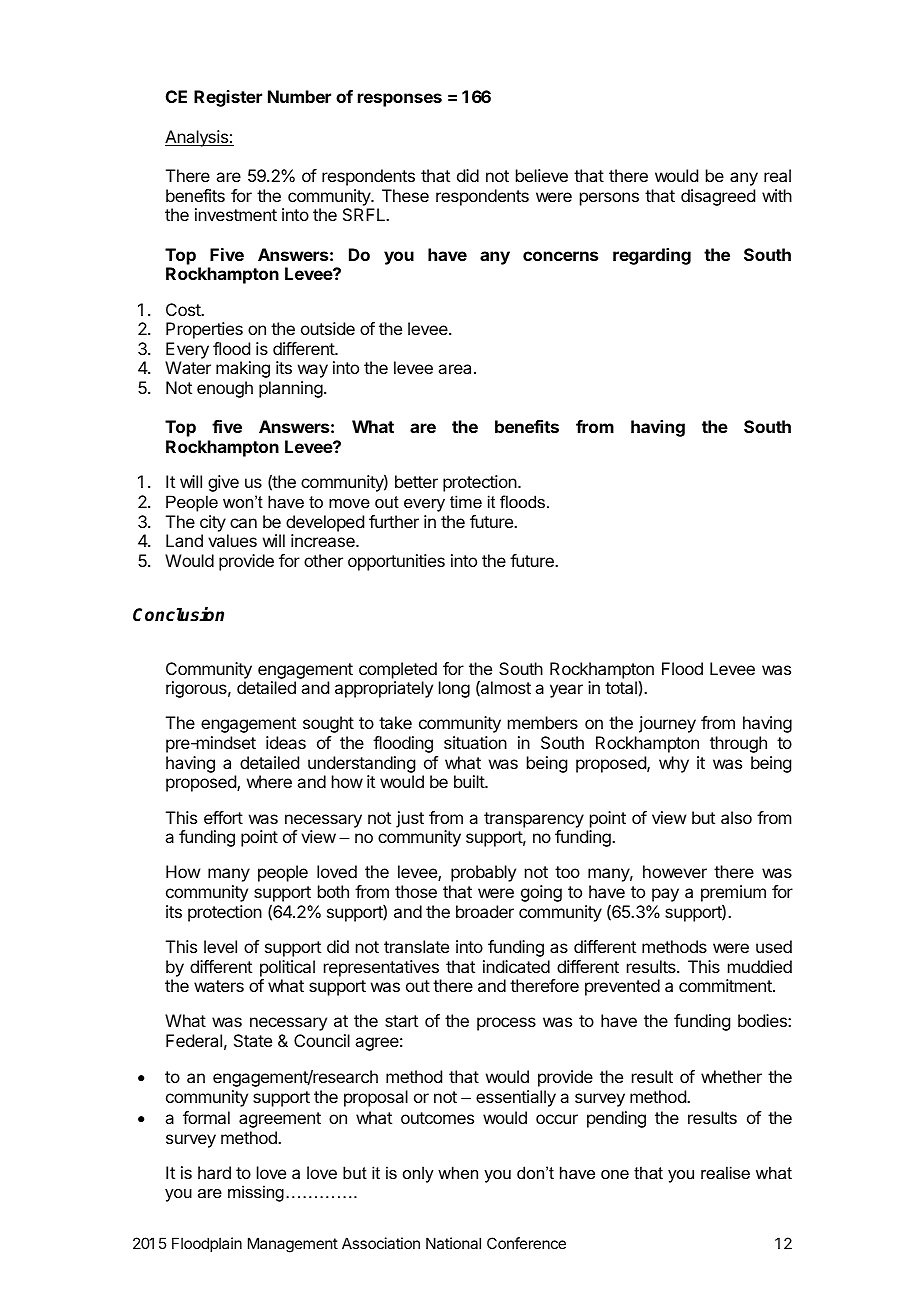 The image size is (924, 1308). Describe the element at coordinates (228, 98) in the page. I see `Register` at that location.
